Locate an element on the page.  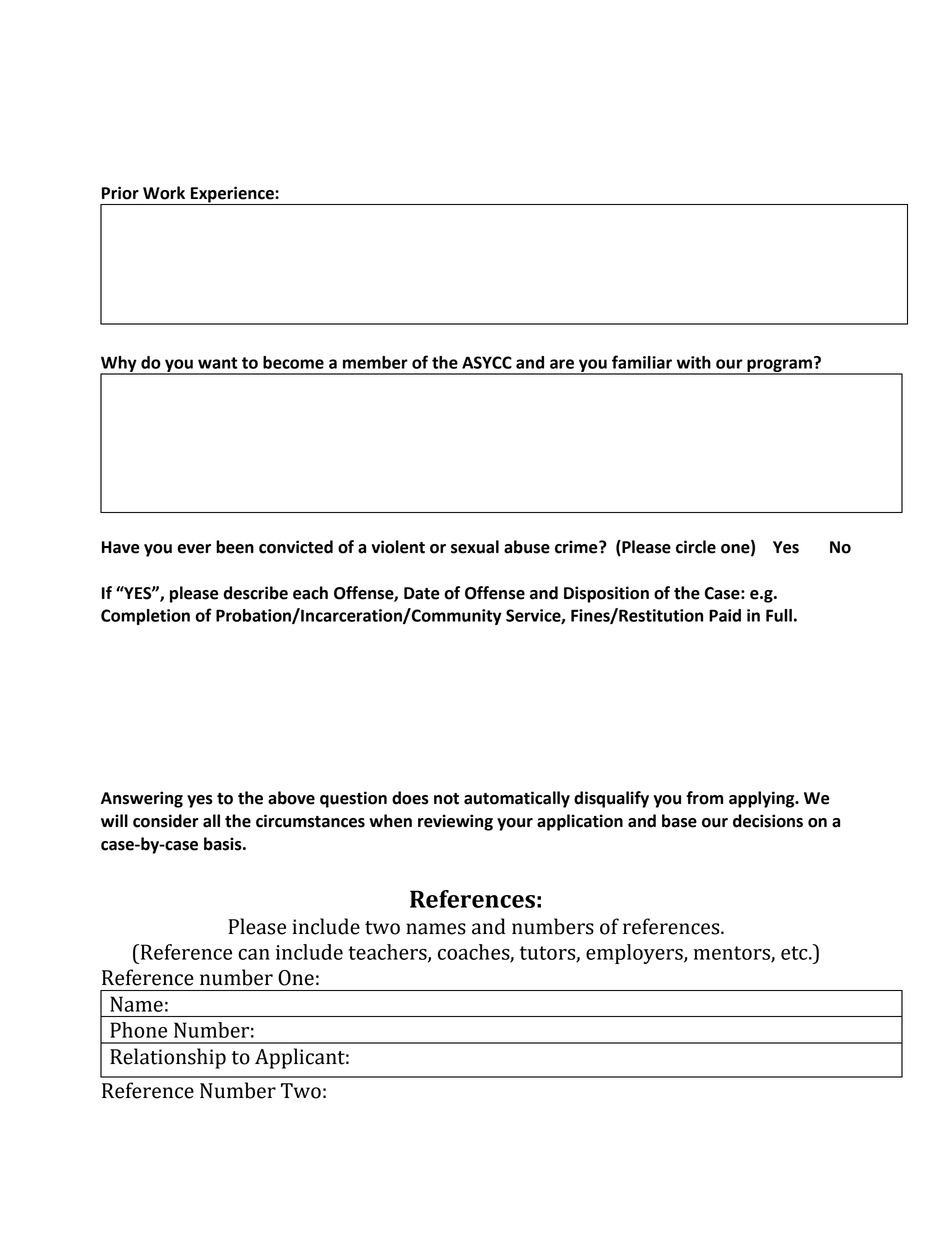
Work is located at coordinates (164, 193).
